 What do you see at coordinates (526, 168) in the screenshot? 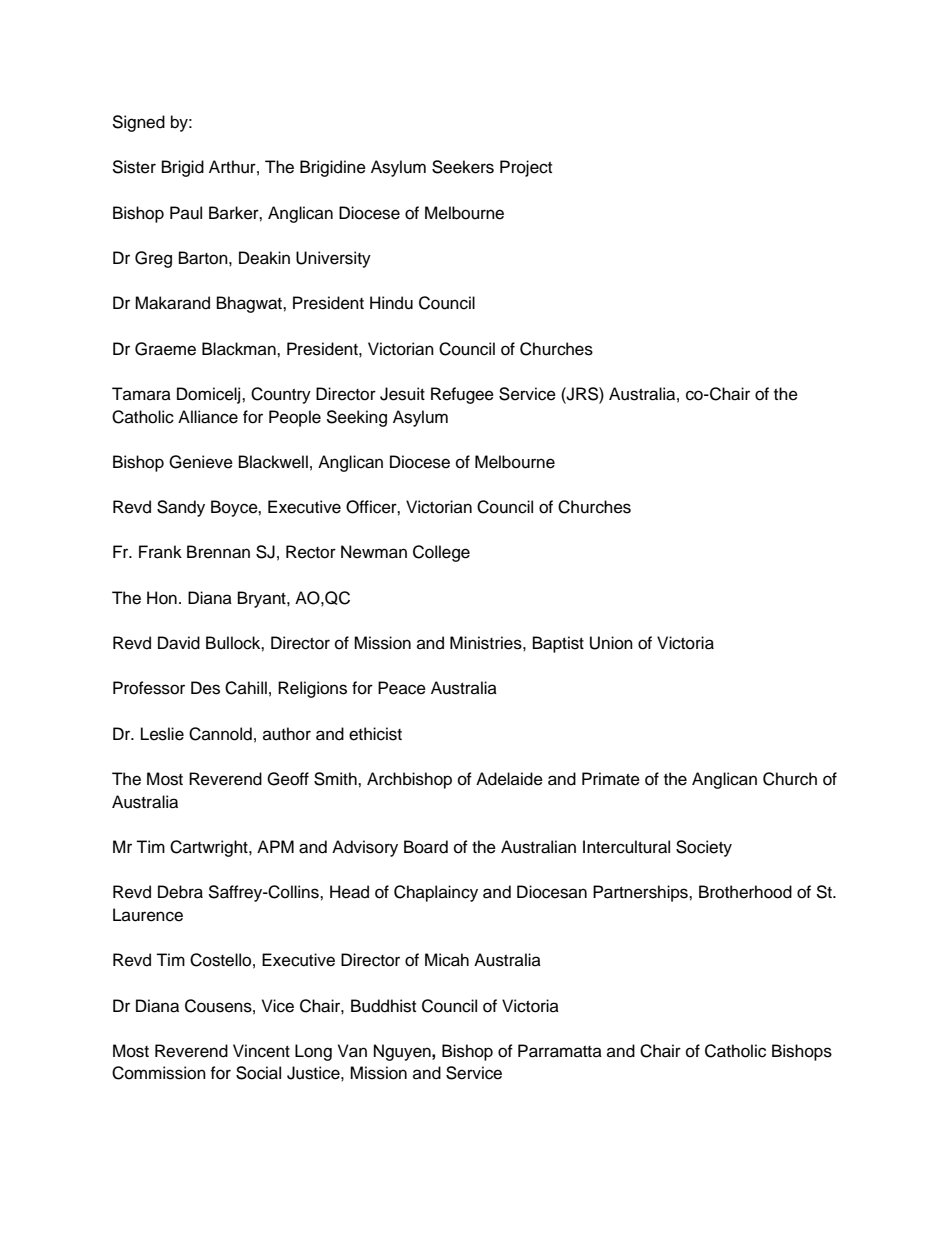
I see `Project` at bounding box center [526, 168].
